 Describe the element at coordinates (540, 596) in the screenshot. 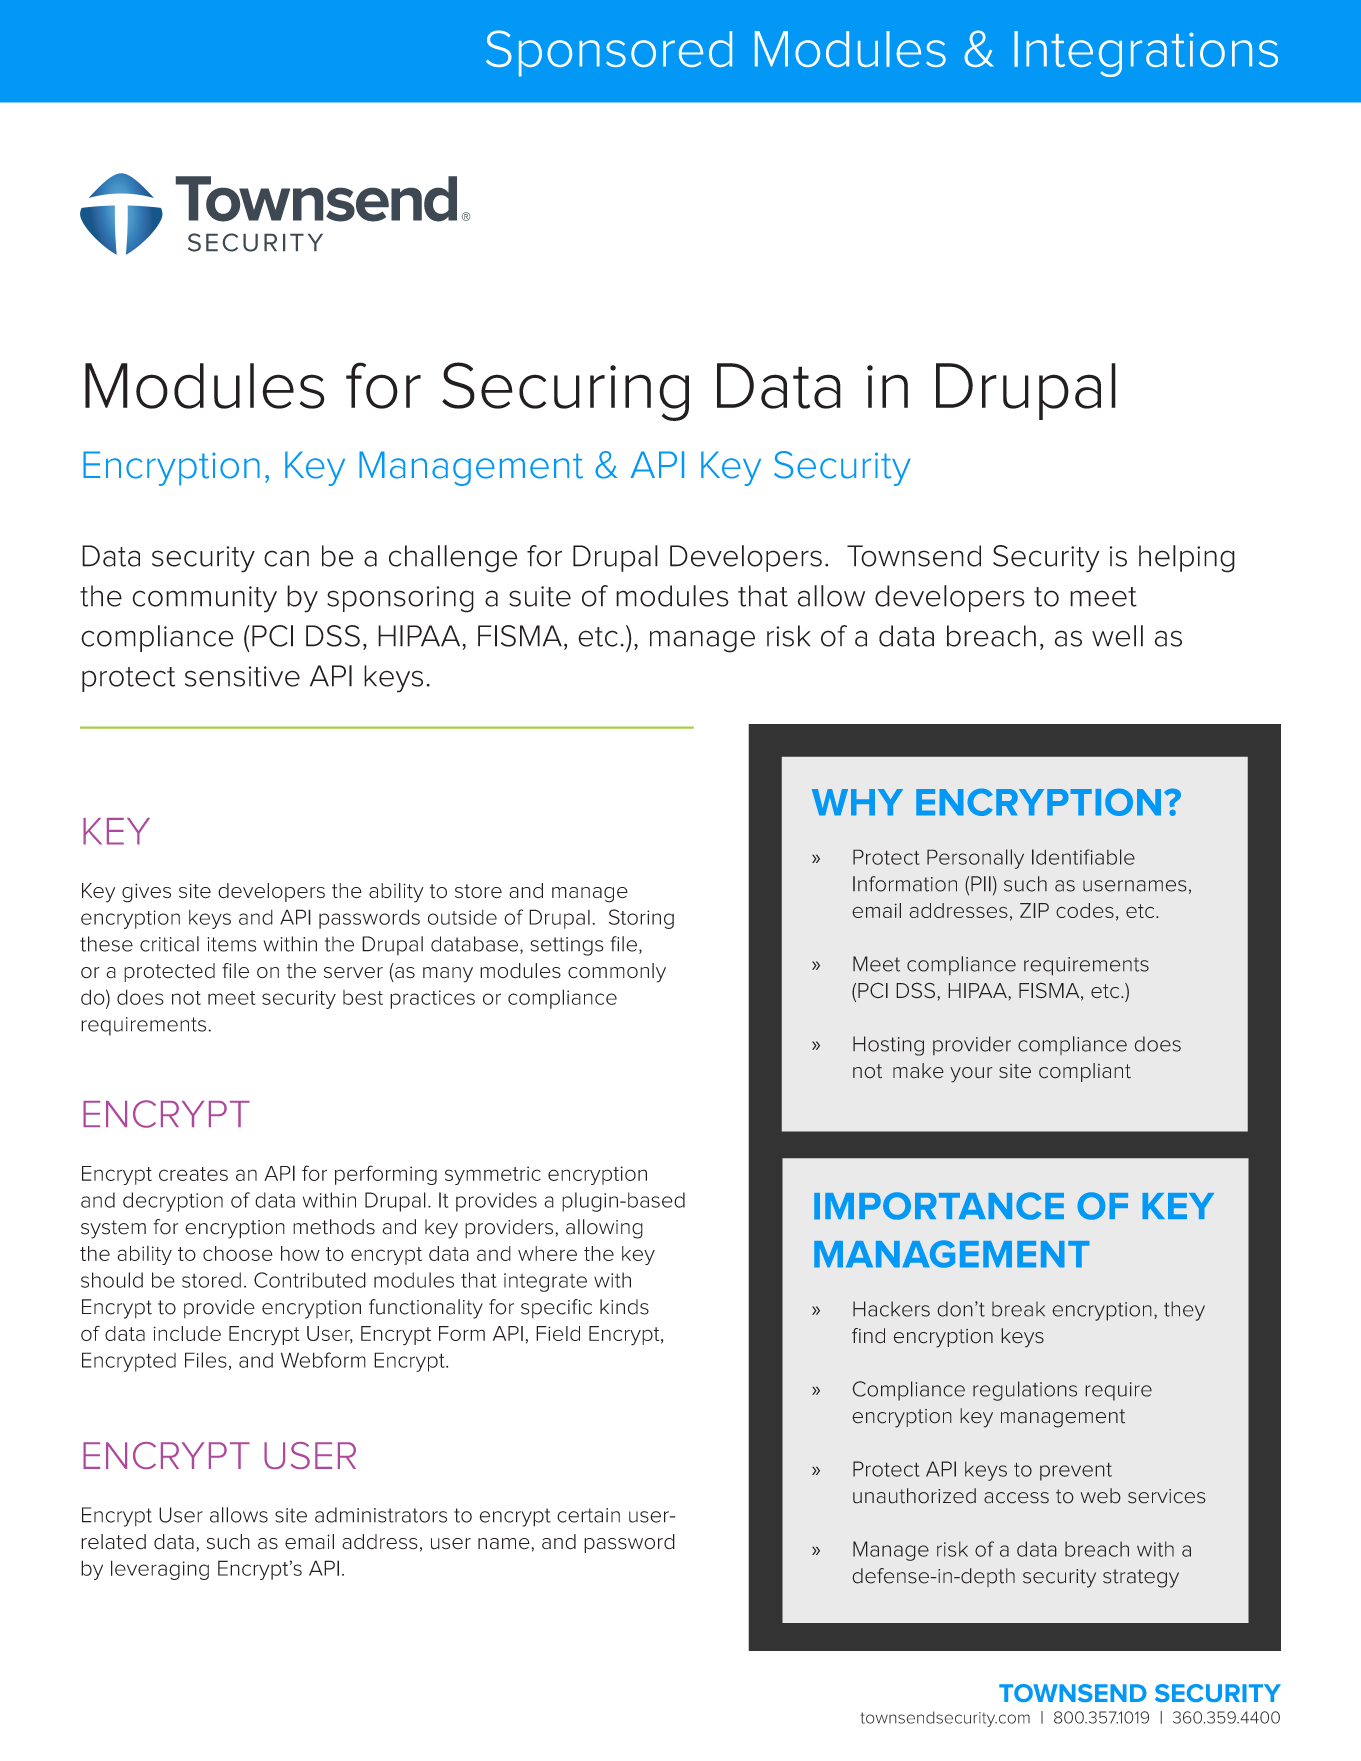

I see `suite` at that location.
